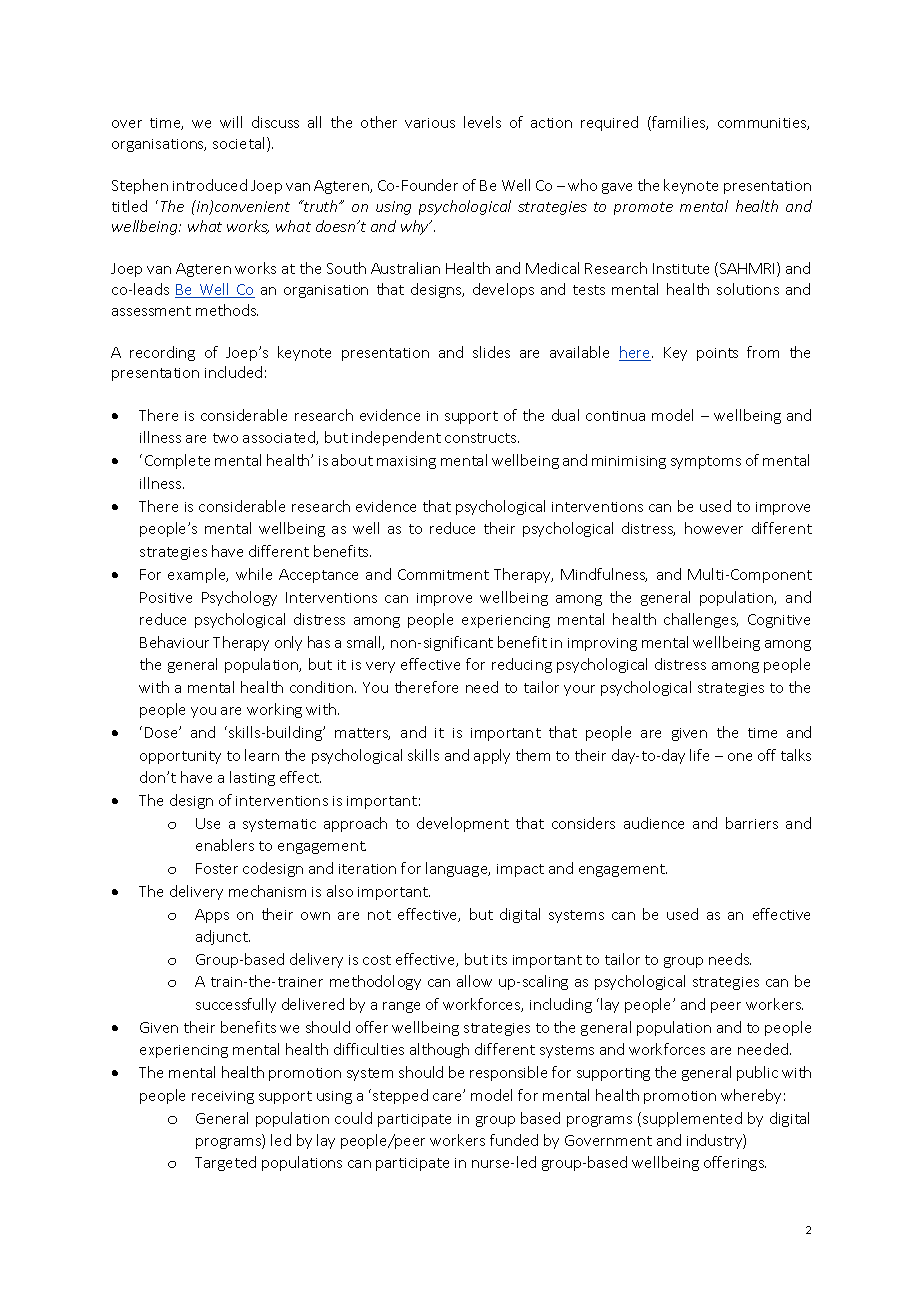 The image size is (924, 1308). I want to click on levels, so click(482, 122).
